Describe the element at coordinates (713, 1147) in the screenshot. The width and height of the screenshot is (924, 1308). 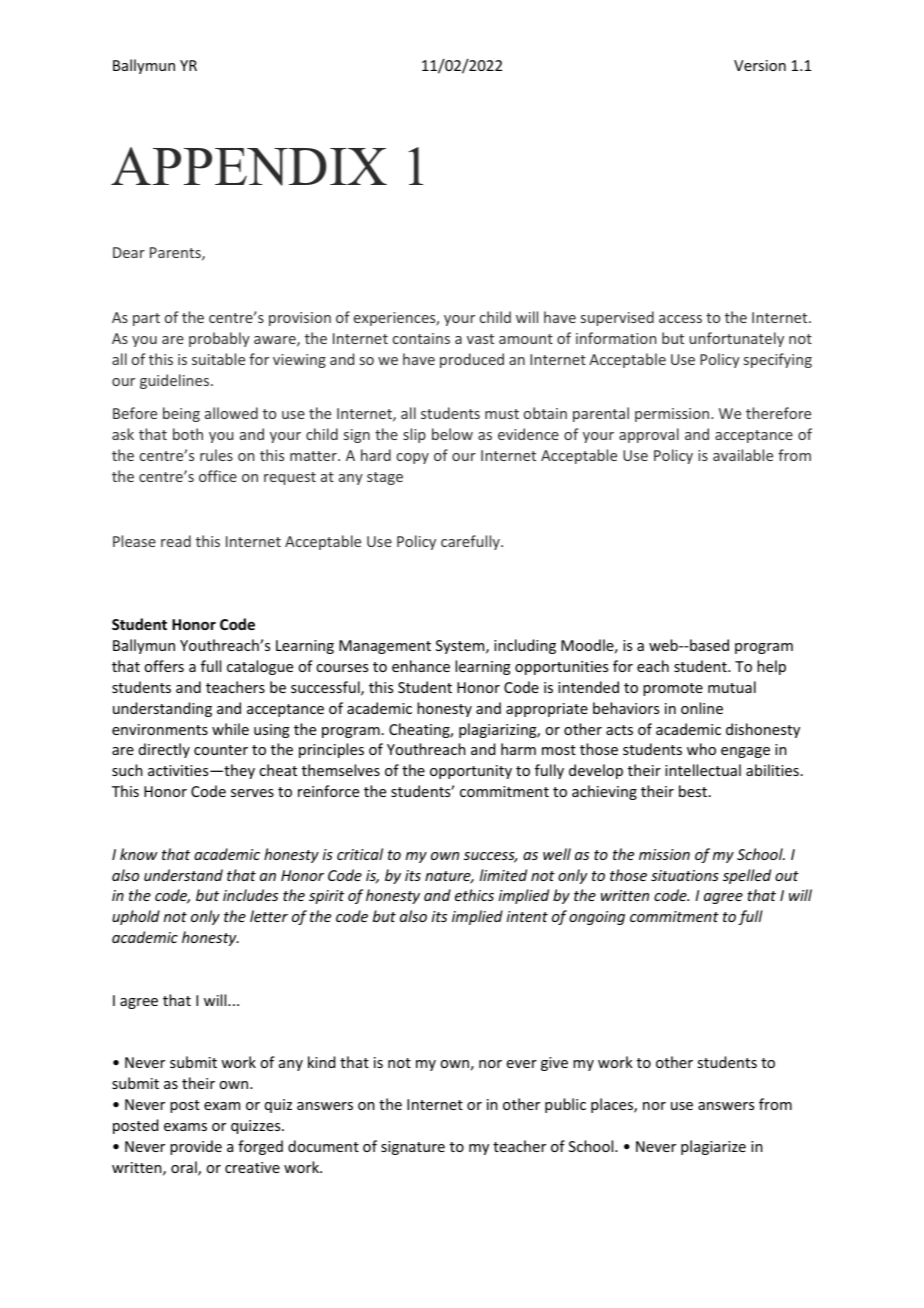
I see `plagiarize` at that location.
